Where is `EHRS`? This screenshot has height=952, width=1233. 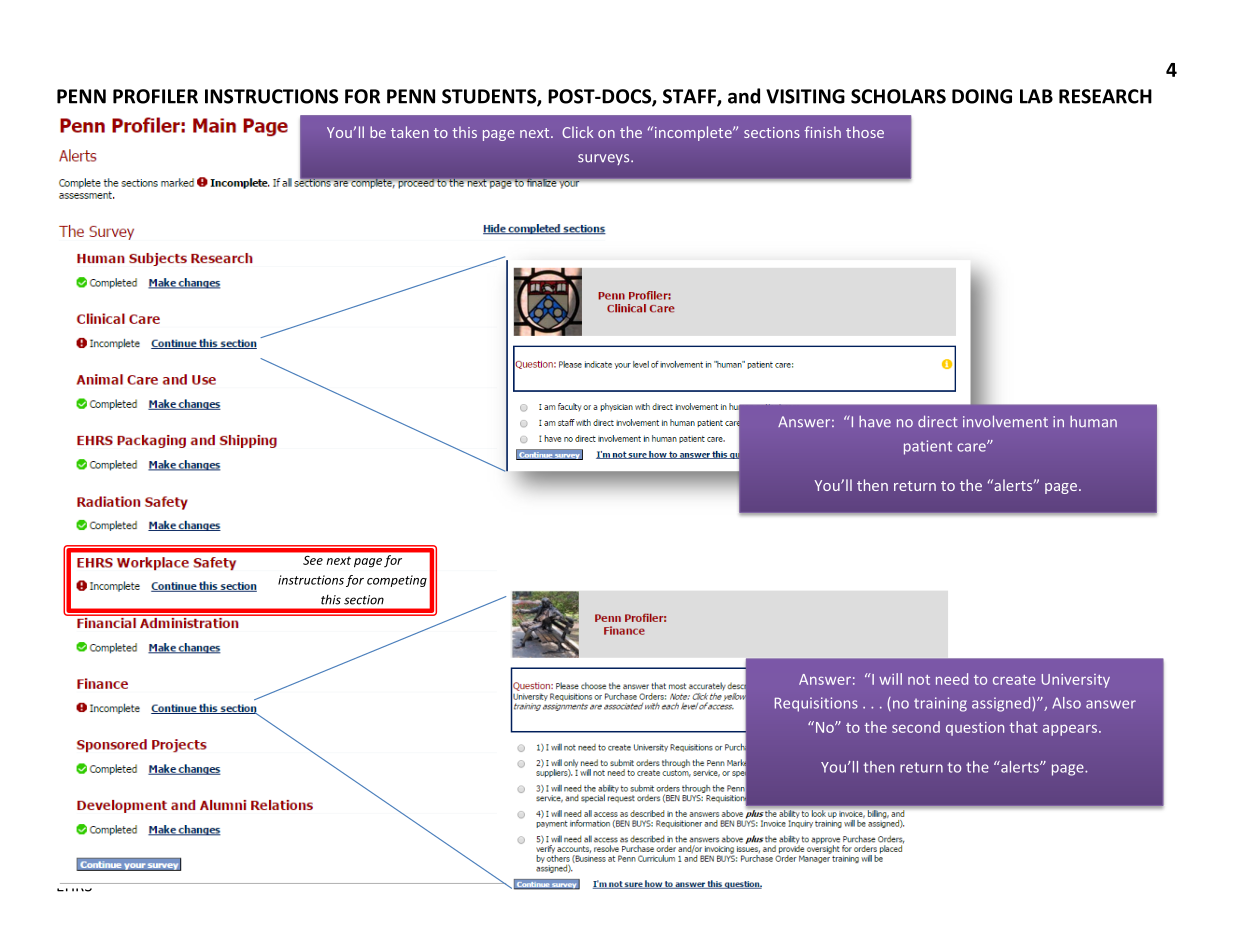 EHRS is located at coordinates (75, 887).
